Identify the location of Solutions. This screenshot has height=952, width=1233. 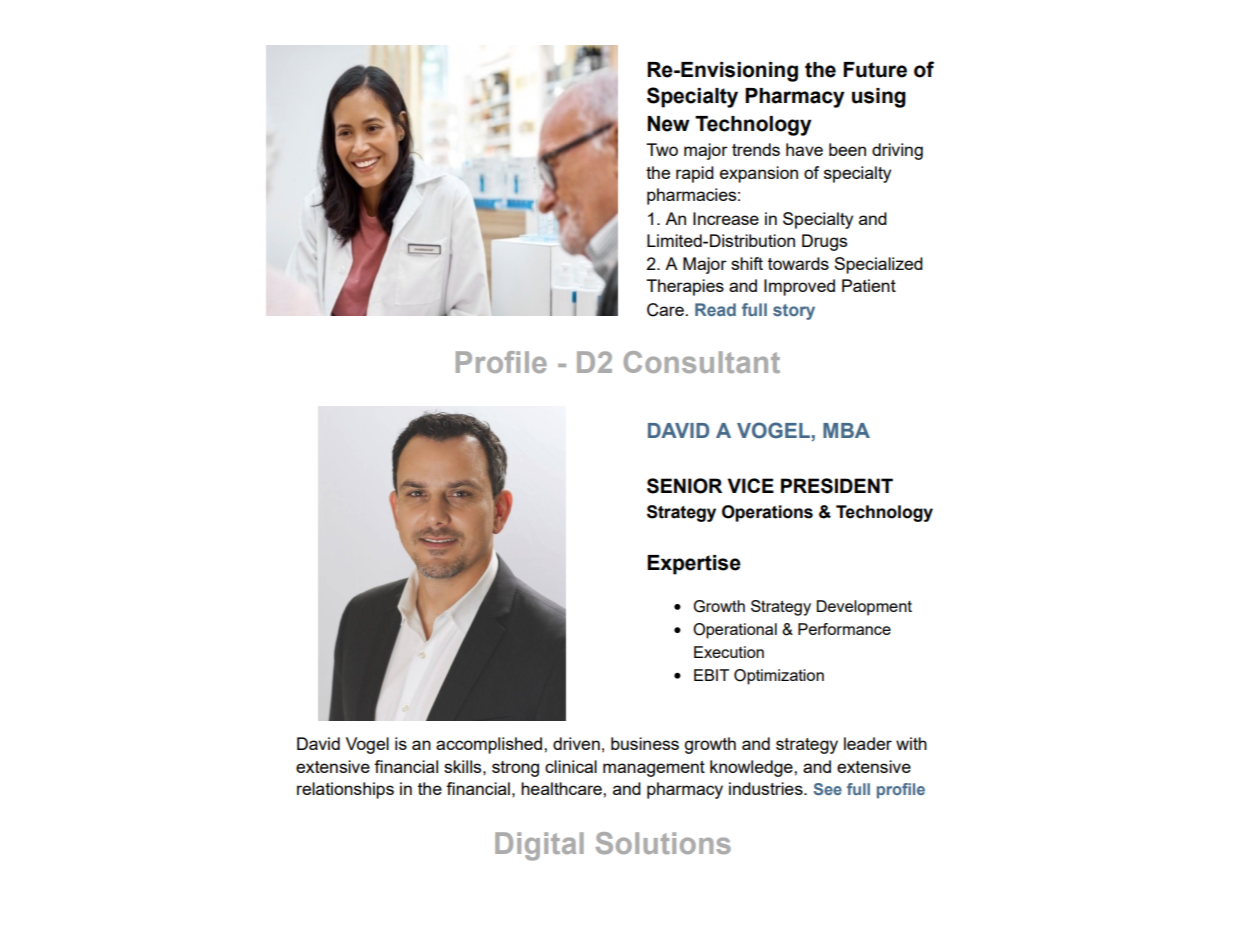
(663, 843).
